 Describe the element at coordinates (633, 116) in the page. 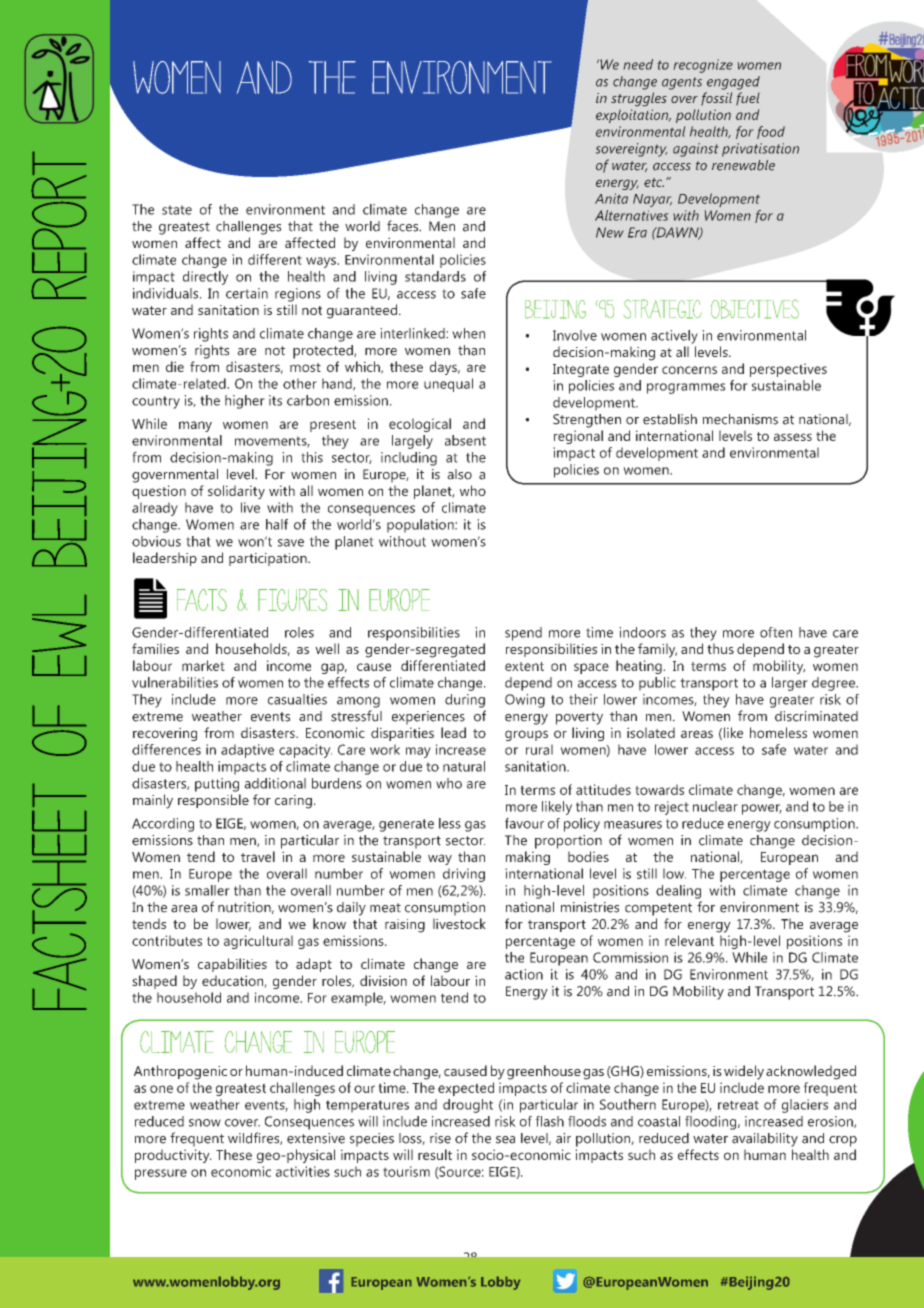

I see `exploitation` at that location.
